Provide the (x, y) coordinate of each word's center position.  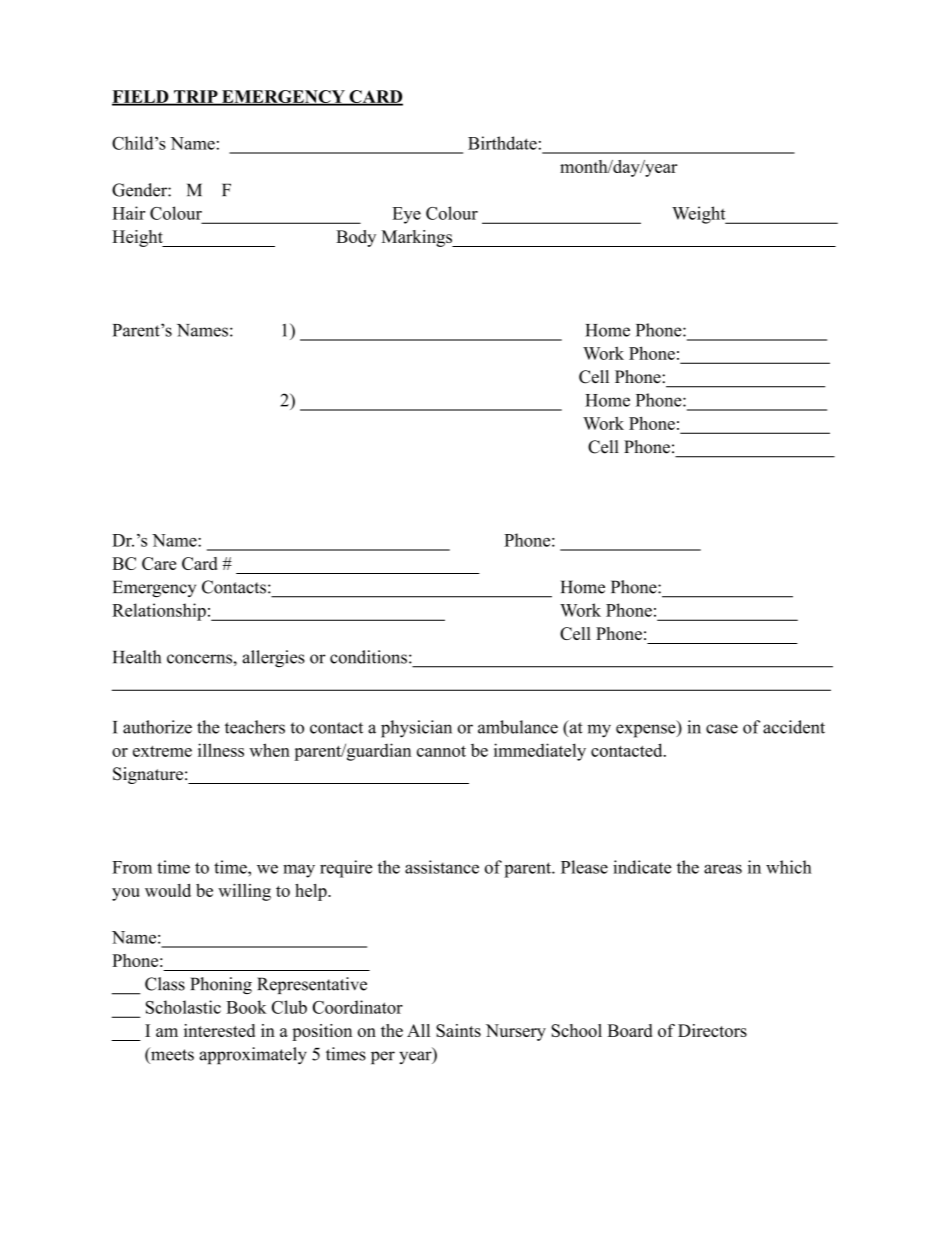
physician (416, 729)
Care (159, 563)
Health (137, 657)
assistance (442, 867)
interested (219, 1030)
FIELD (141, 97)
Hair (128, 213)
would (168, 890)
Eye (406, 215)
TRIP (196, 97)
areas (723, 869)
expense (647, 731)
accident (794, 727)
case (722, 729)
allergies (273, 659)
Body (356, 238)
